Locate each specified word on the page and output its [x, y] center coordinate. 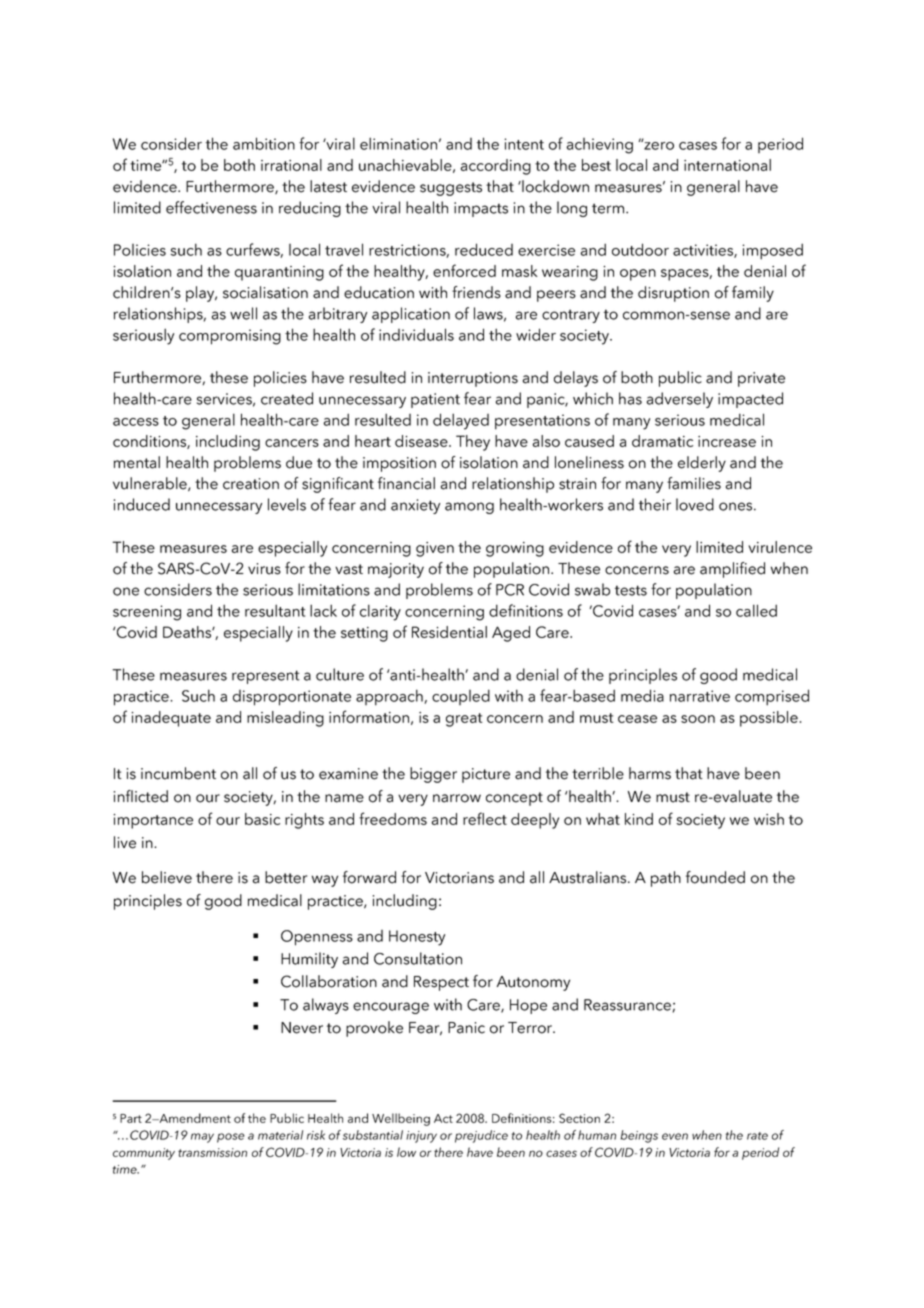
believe [167, 877]
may [202, 1138]
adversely [680, 400]
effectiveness [211, 207]
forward [369, 877]
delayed [461, 421]
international [727, 165]
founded [715, 877]
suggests [451, 189]
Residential [449, 632]
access [136, 422]
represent [266, 677]
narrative [700, 696]
